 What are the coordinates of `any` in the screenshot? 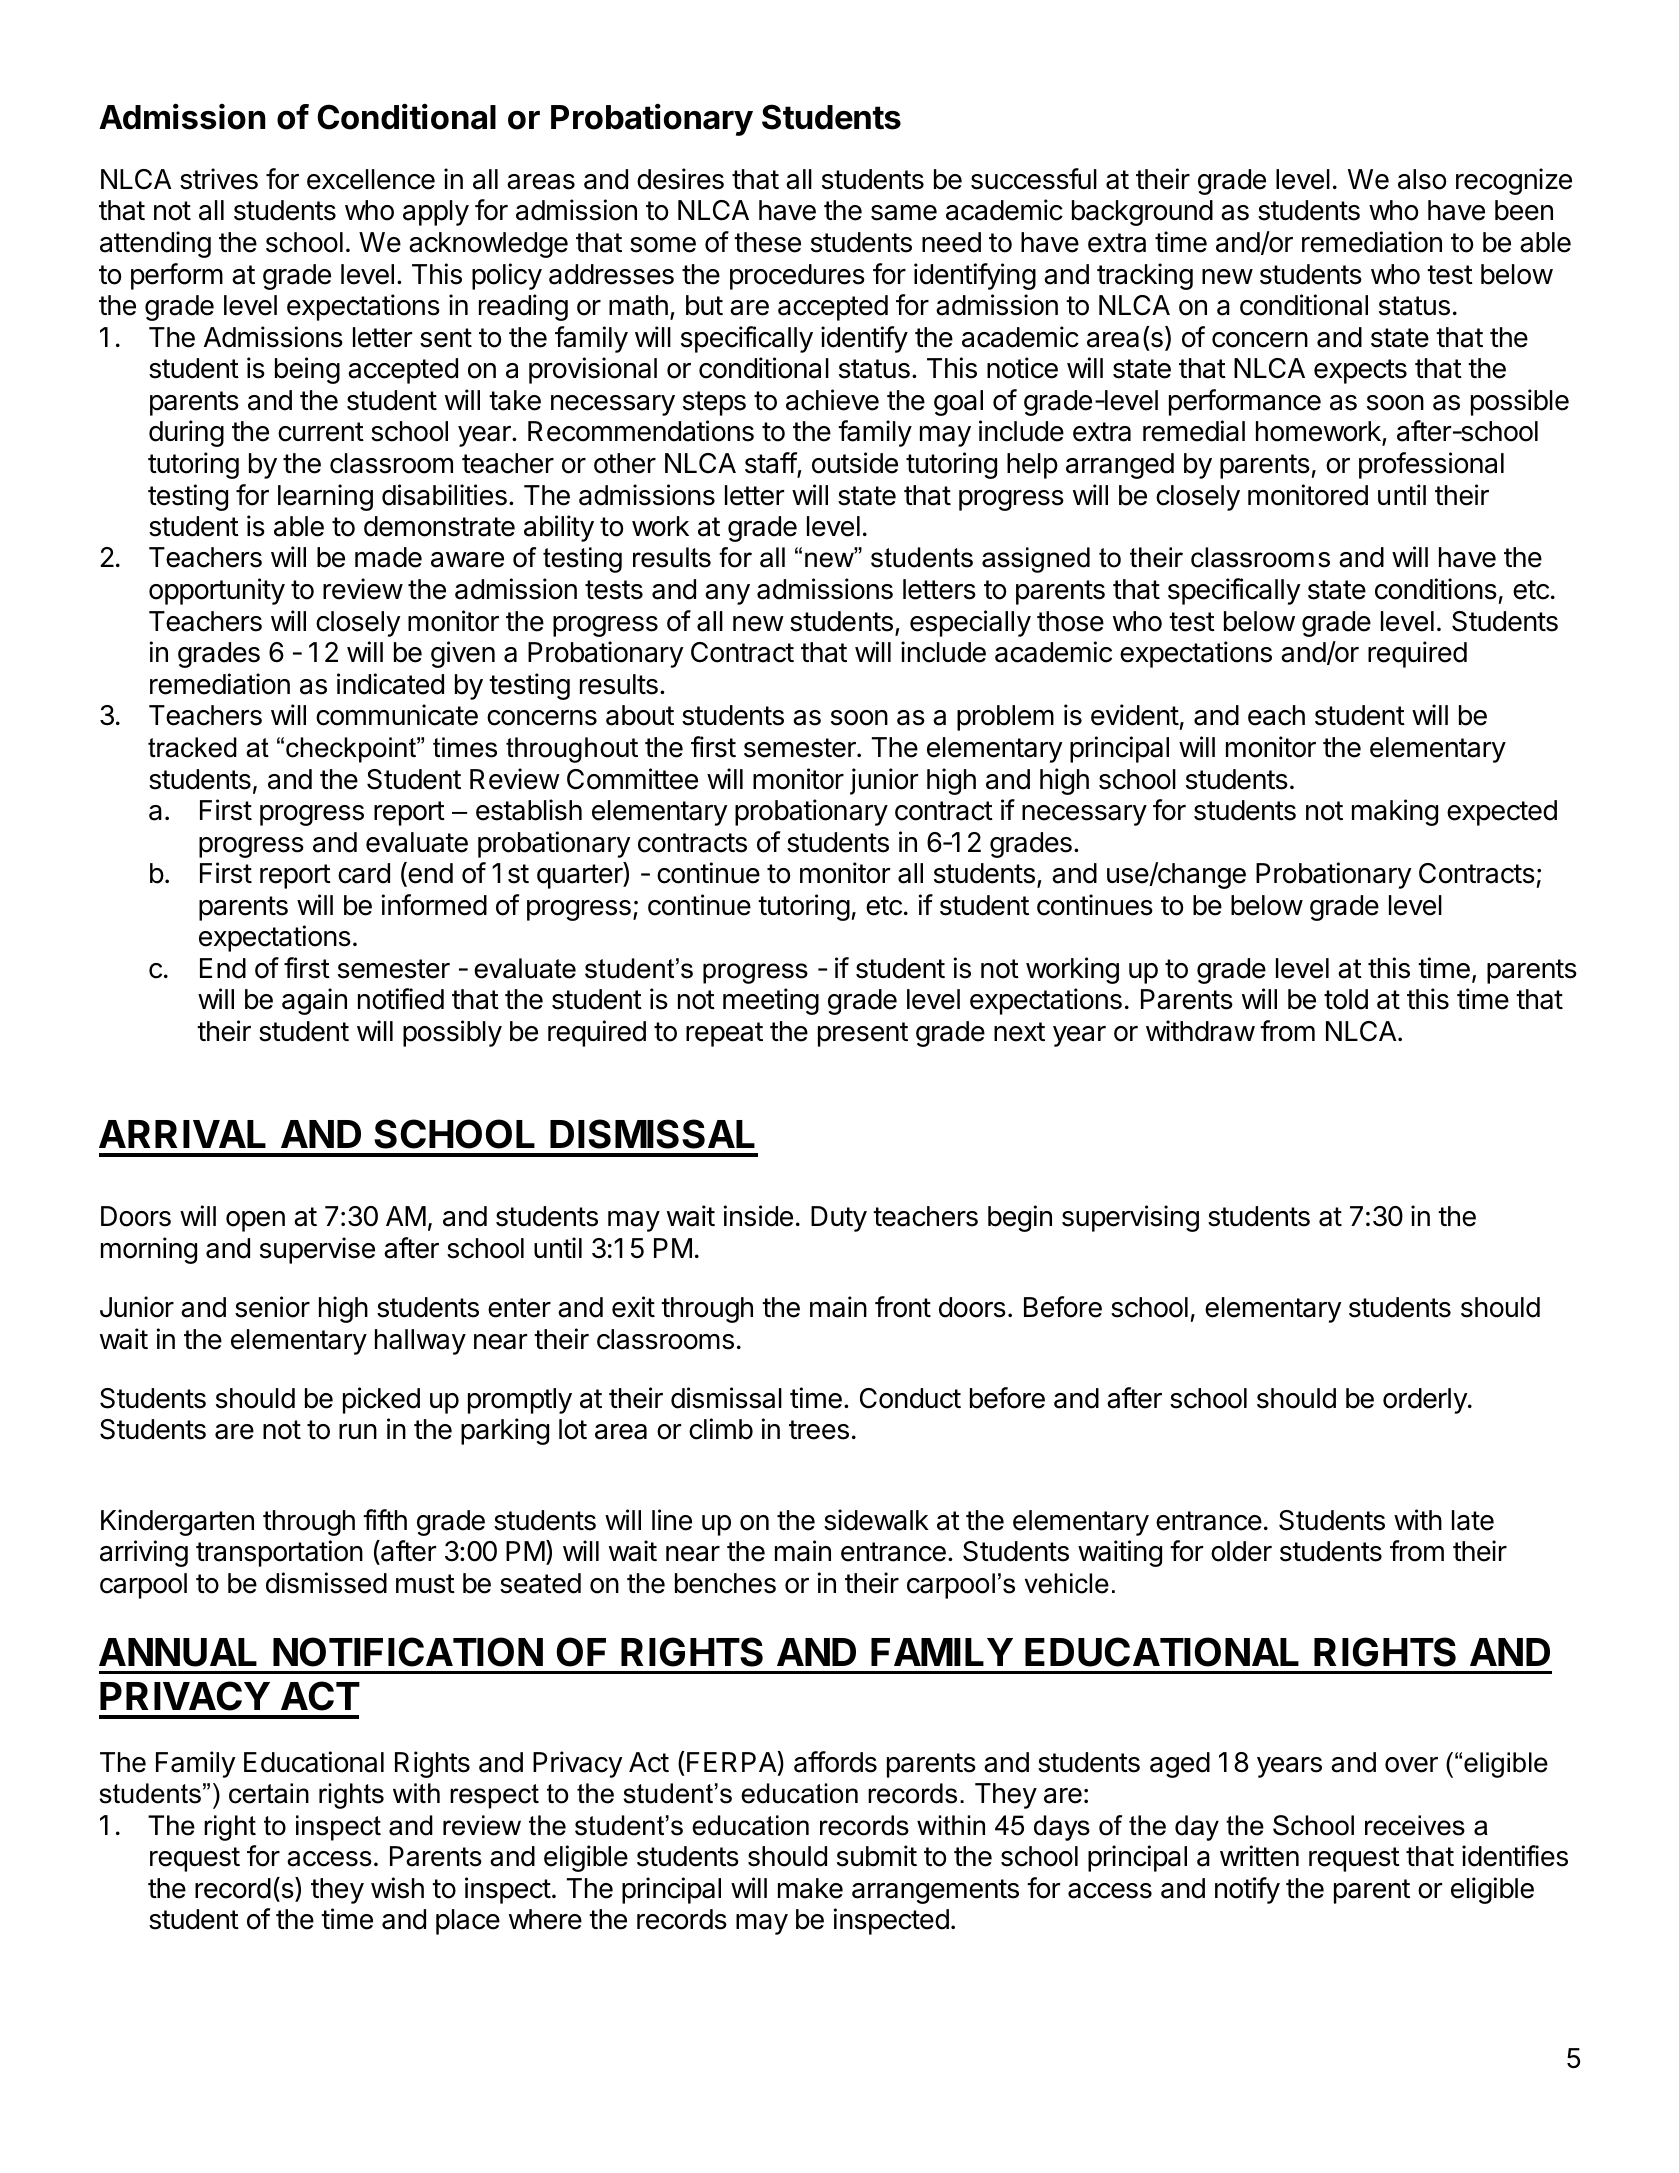 It's located at (727, 594).
